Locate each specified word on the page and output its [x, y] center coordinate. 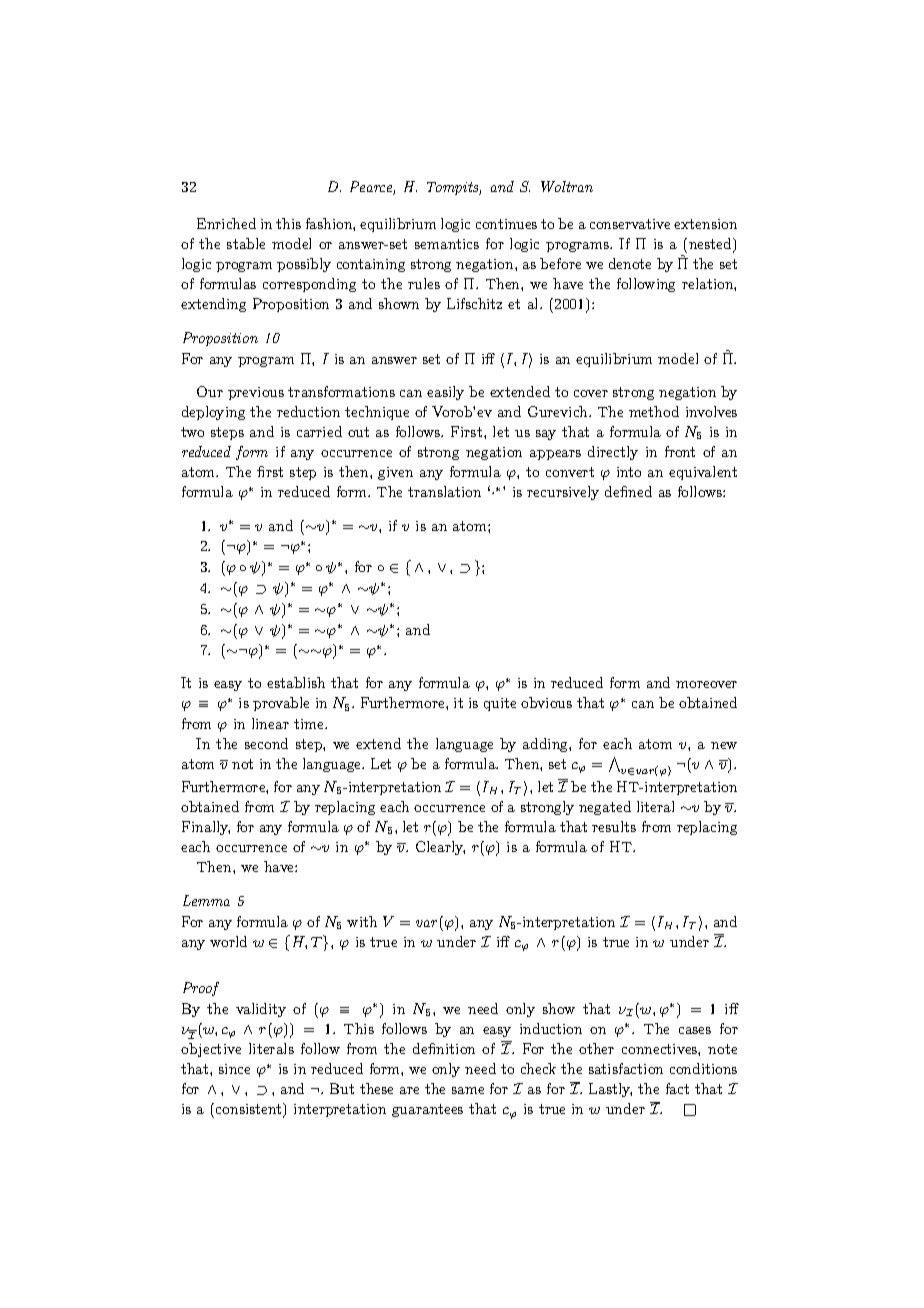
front [680, 451]
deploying [213, 413]
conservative [630, 224]
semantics [447, 244]
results [614, 826]
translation [444, 491]
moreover [706, 684]
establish [296, 682]
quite [500, 704]
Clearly [440, 848]
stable [246, 243]
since [234, 1069]
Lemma [206, 900]
